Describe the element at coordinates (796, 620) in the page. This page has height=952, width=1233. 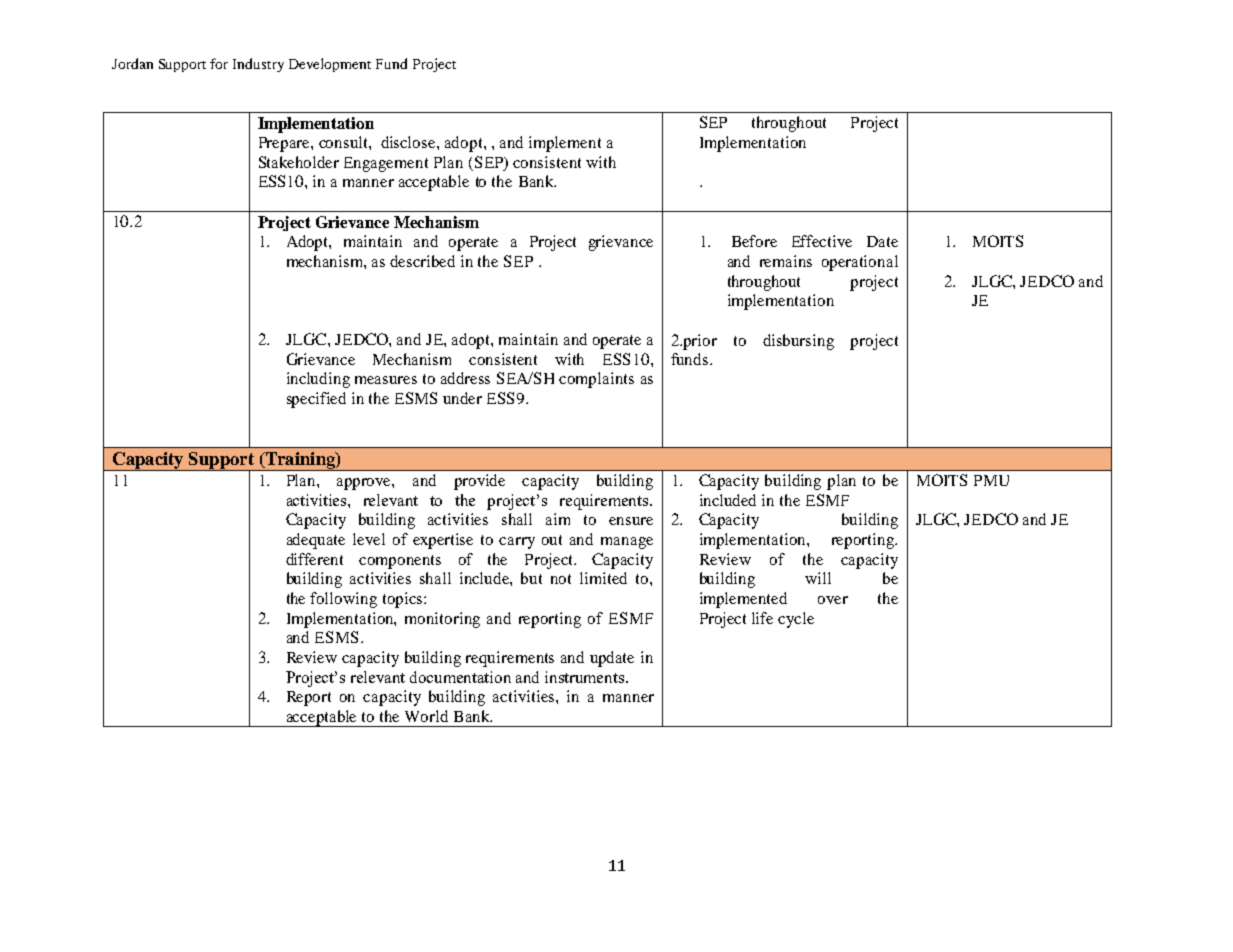
I see `cycle` at that location.
